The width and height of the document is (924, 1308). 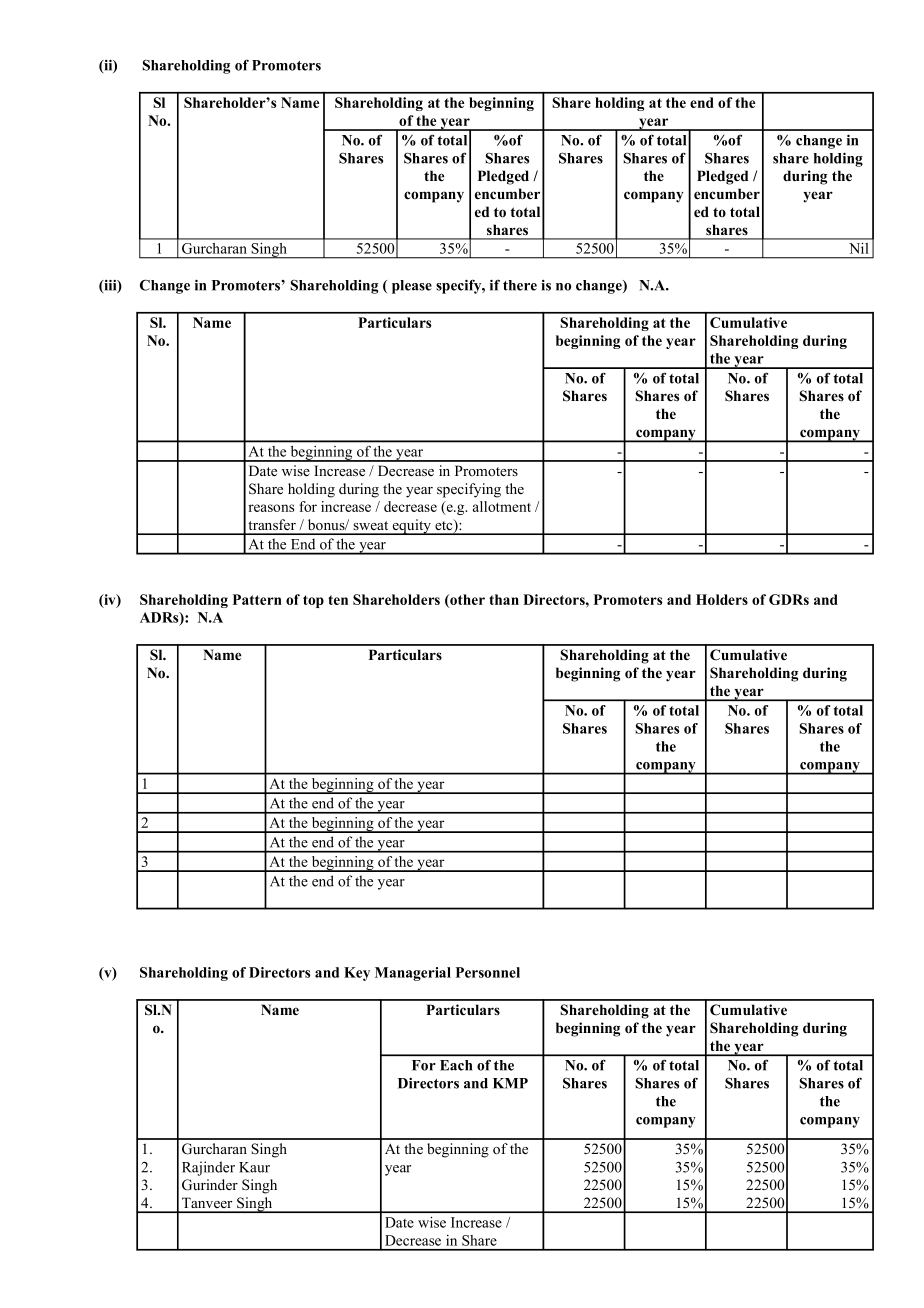 What do you see at coordinates (338, 600) in the document?
I see `ten` at bounding box center [338, 600].
